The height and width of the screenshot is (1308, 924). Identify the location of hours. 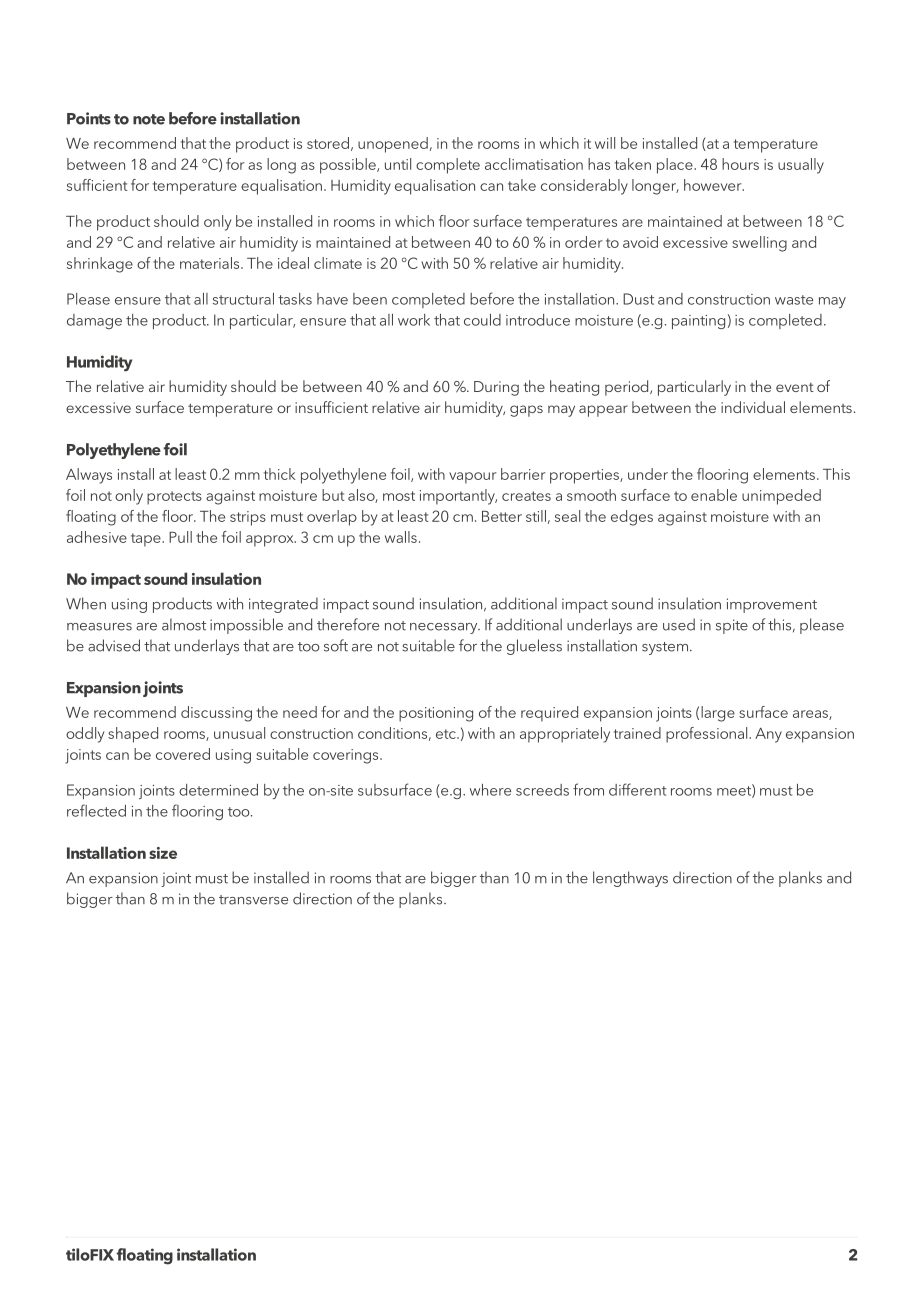
(740, 164).
